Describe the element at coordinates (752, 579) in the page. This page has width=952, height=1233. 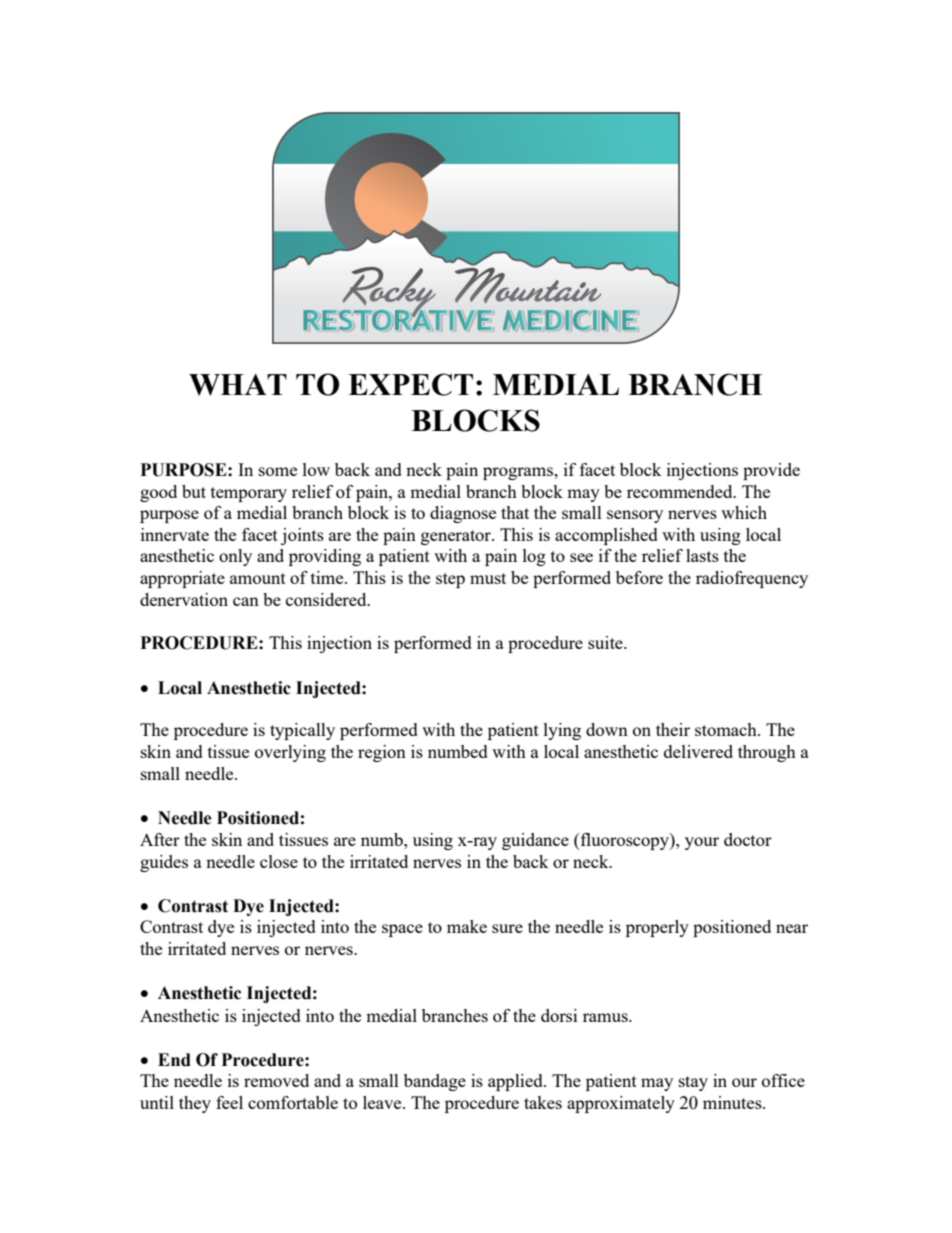
I see `radiofrequency` at that location.
